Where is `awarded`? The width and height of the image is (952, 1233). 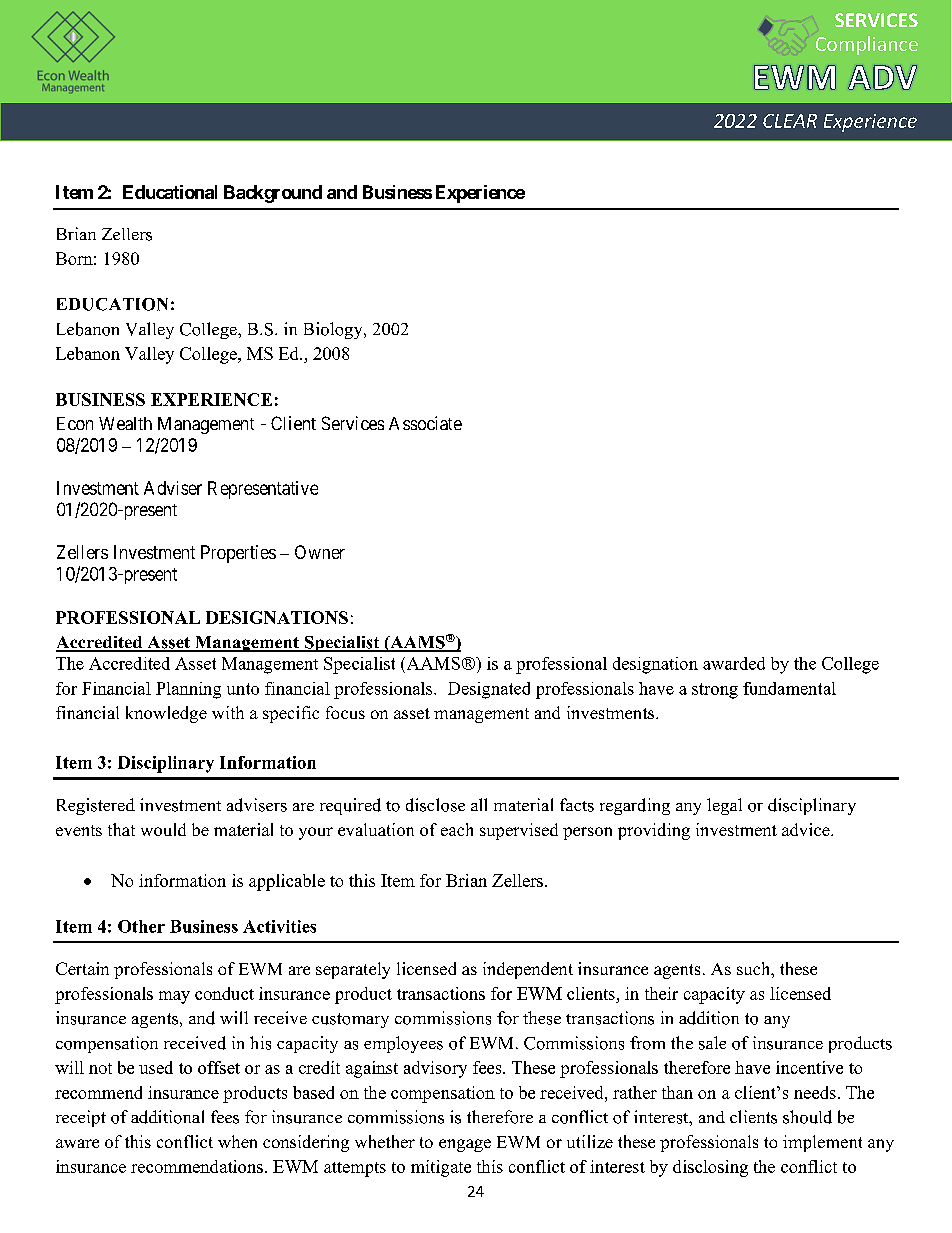 awarded is located at coordinates (734, 663).
